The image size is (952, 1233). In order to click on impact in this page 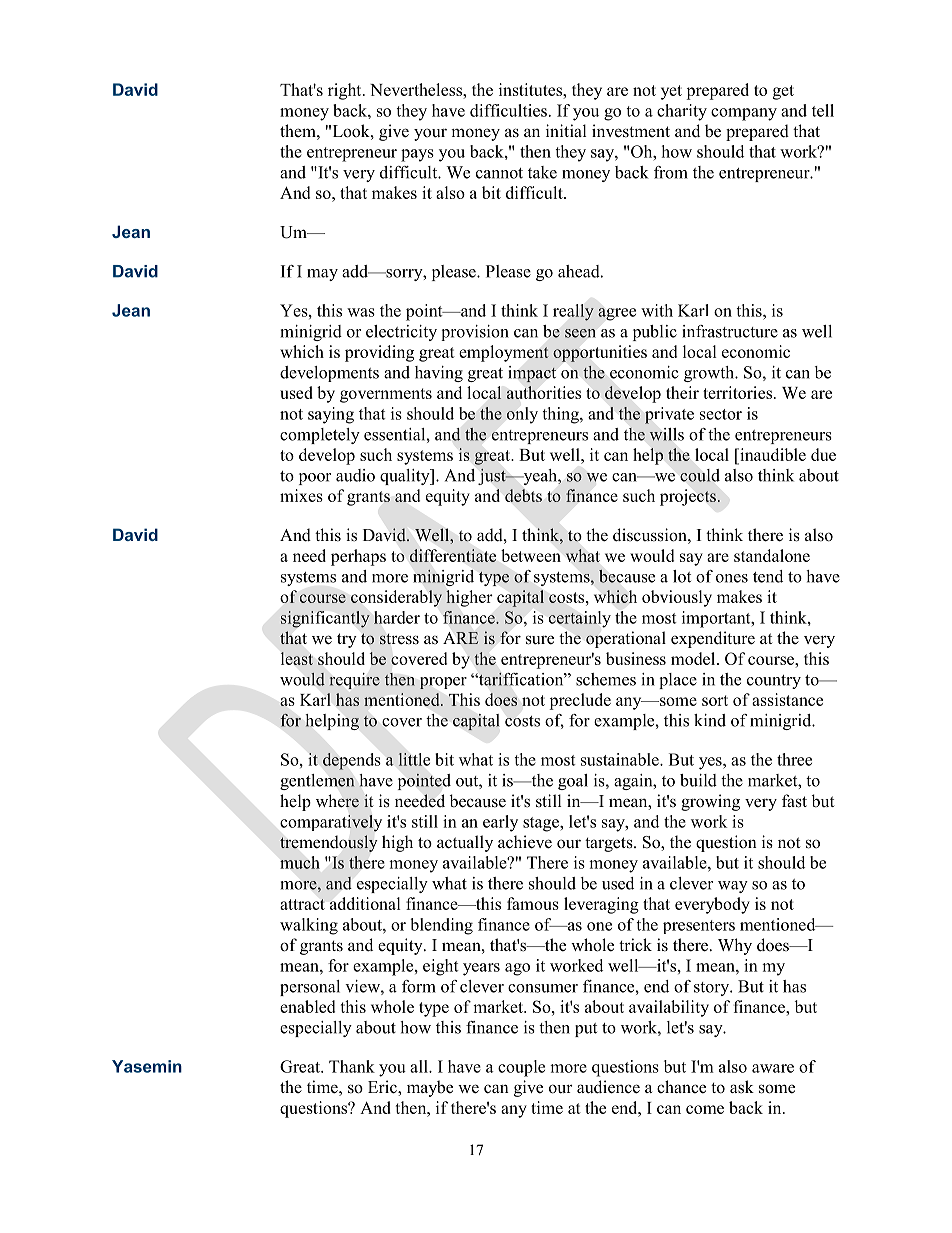, I will do `click(532, 374)`.
